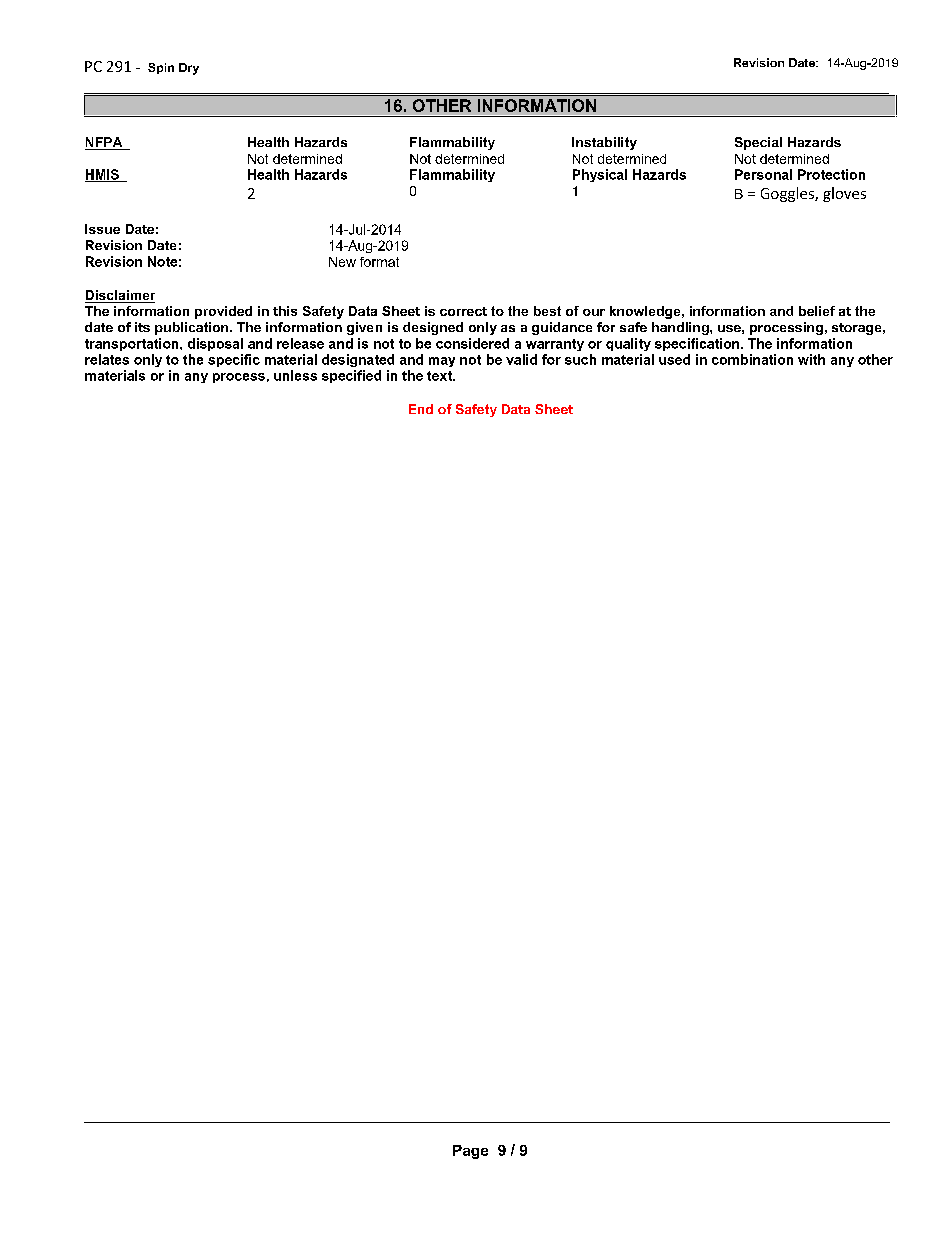 The width and height of the screenshot is (952, 1233). What do you see at coordinates (811, 359) in the screenshot?
I see `with` at bounding box center [811, 359].
